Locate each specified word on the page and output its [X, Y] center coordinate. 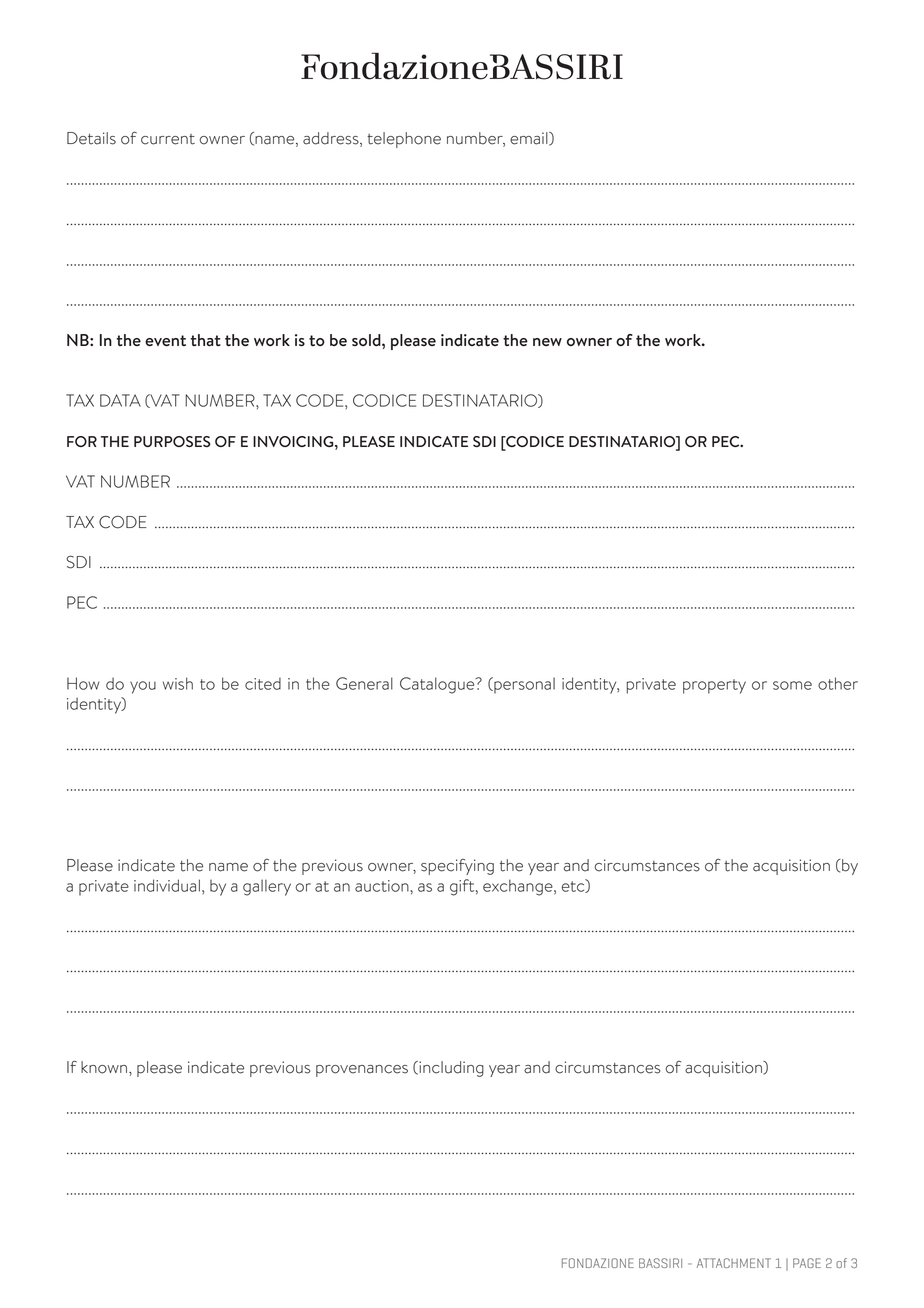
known [104, 1067]
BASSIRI [660, 1263]
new [547, 342]
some [792, 685]
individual [167, 885]
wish [178, 683]
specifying [457, 867]
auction [383, 886]
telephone [404, 140]
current [168, 139]
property [714, 686]
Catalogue [438, 685]
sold [367, 340]
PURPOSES [172, 441]
